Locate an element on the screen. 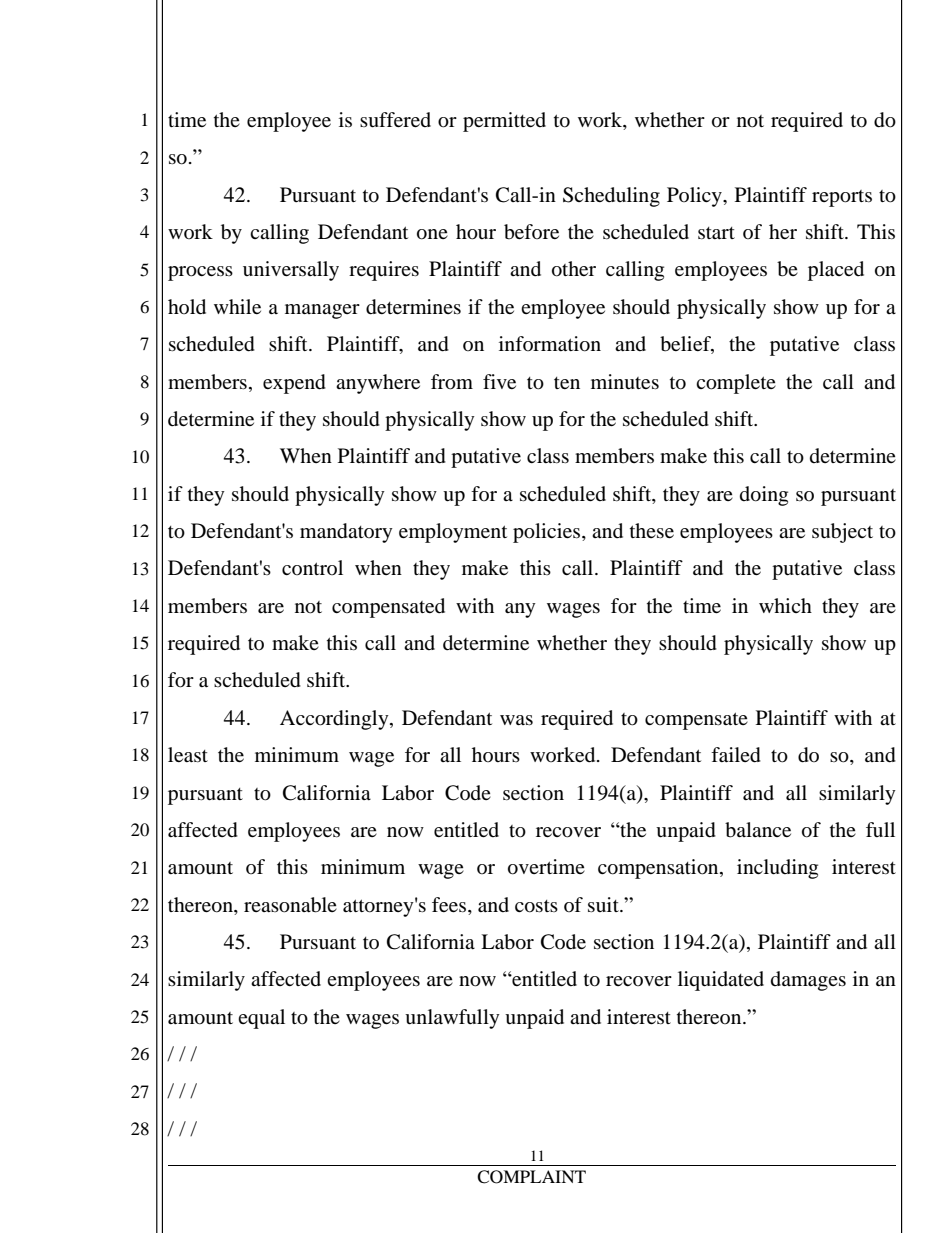 The width and height of the screenshot is (952, 1233). mandatory is located at coordinates (346, 533).
